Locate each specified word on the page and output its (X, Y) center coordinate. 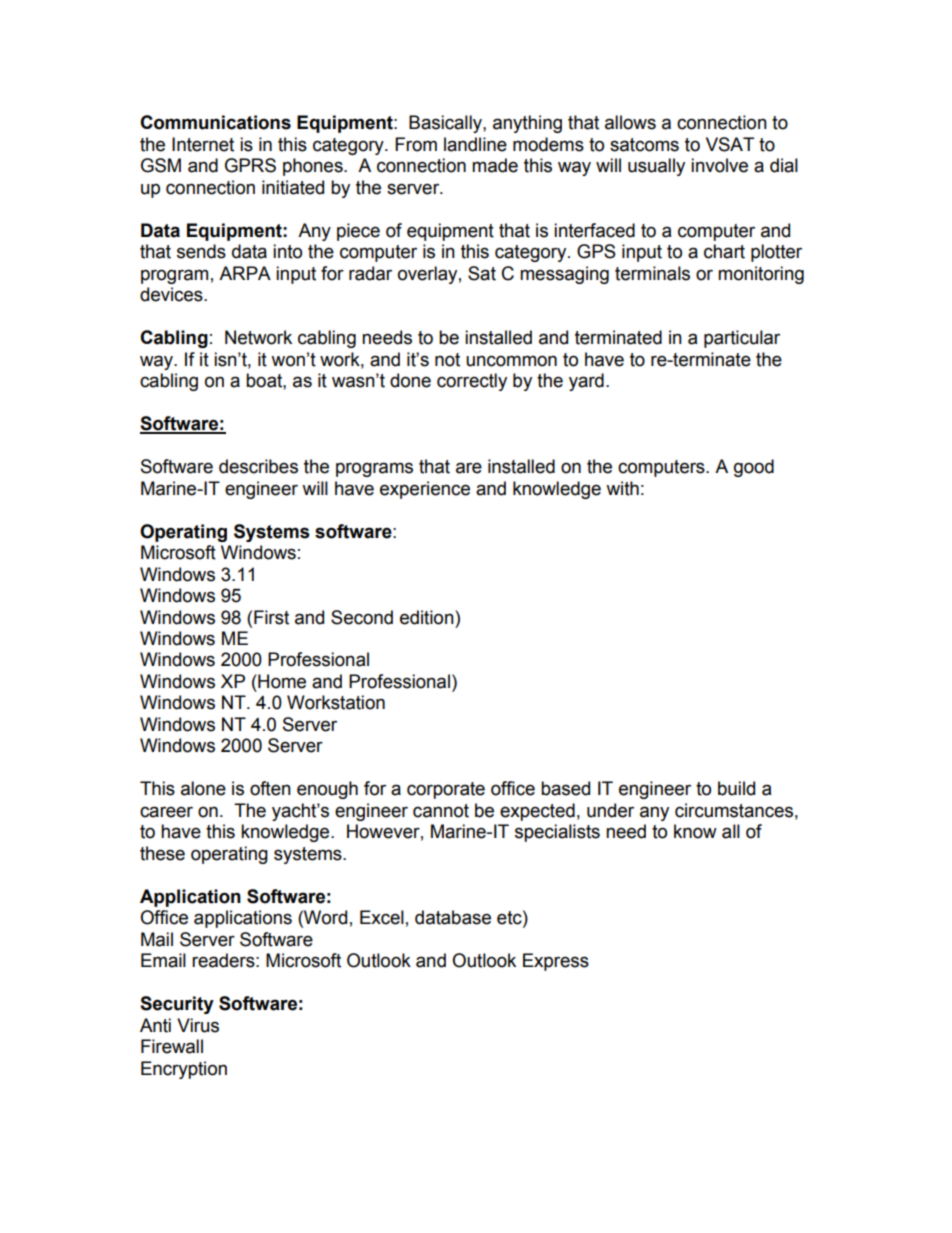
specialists (557, 833)
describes (258, 466)
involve (719, 165)
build (736, 788)
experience (425, 490)
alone (203, 788)
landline (475, 144)
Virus (198, 1025)
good (754, 468)
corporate (446, 790)
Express (556, 962)
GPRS (250, 165)
